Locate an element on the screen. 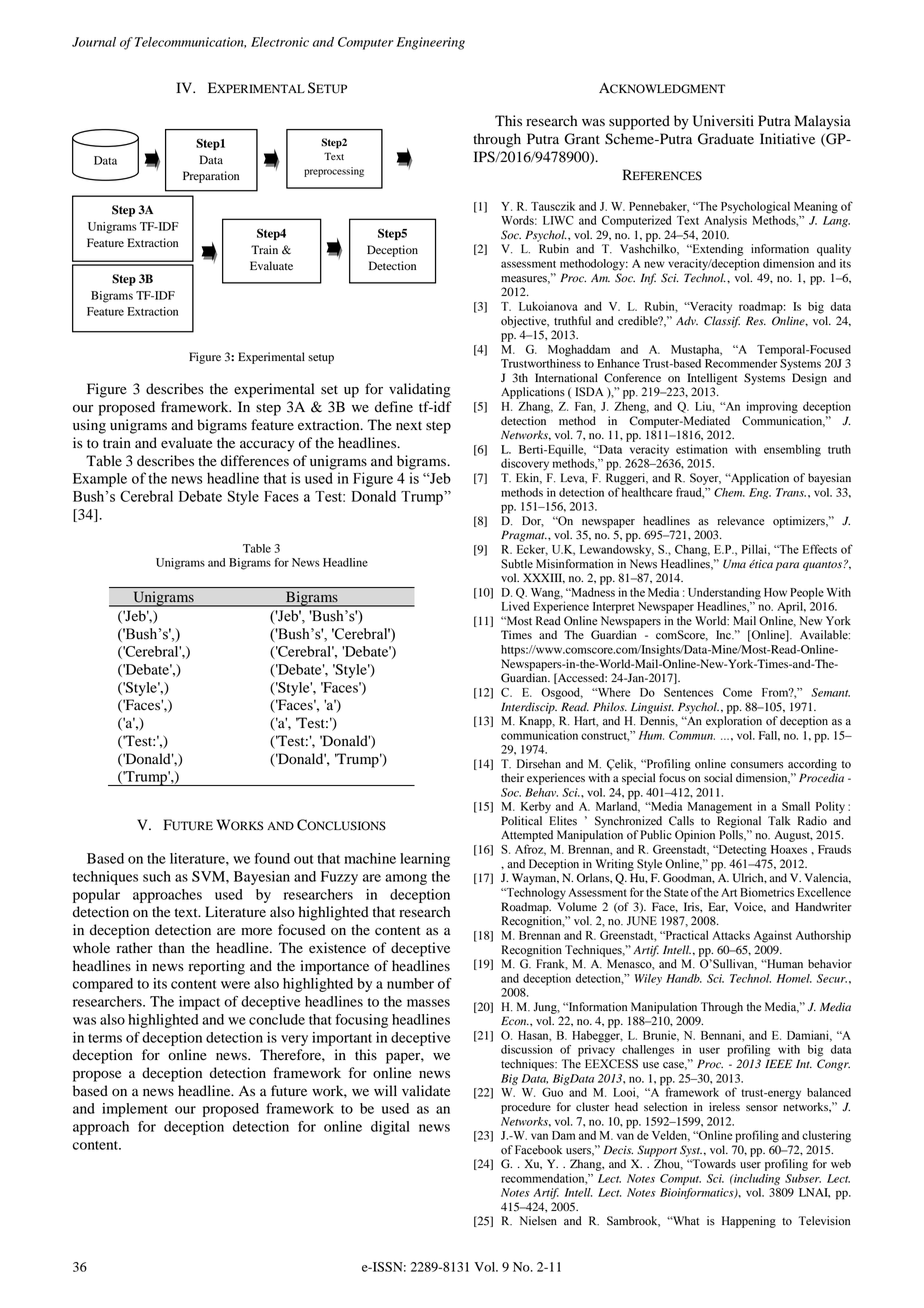 The image size is (924, 1308). Journal is located at coordinates (94, 42).
